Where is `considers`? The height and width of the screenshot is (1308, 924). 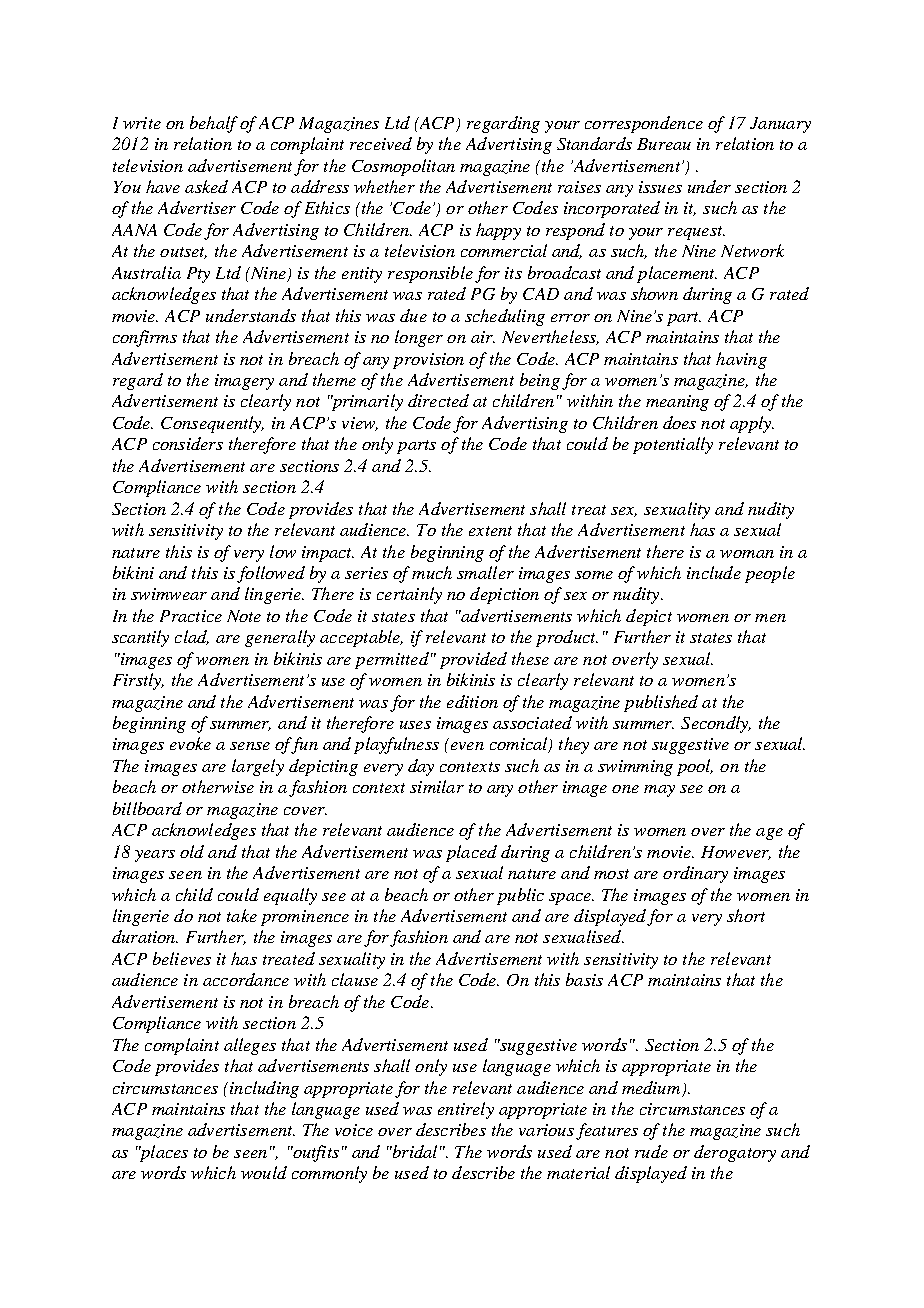
considers is located at coordinates (188, 443).
